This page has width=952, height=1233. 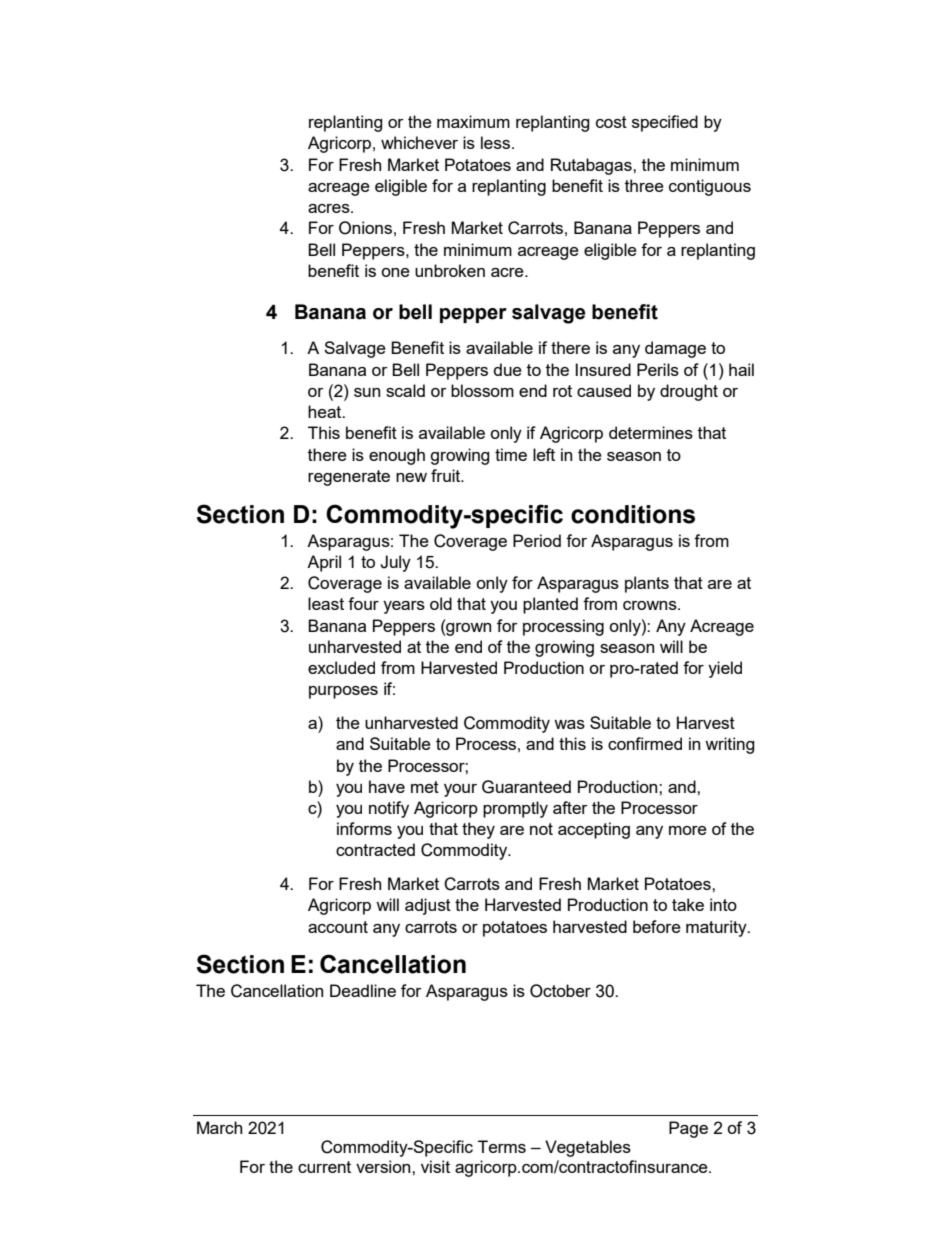 I want to click on whichever, so click(x=419, y=142).
